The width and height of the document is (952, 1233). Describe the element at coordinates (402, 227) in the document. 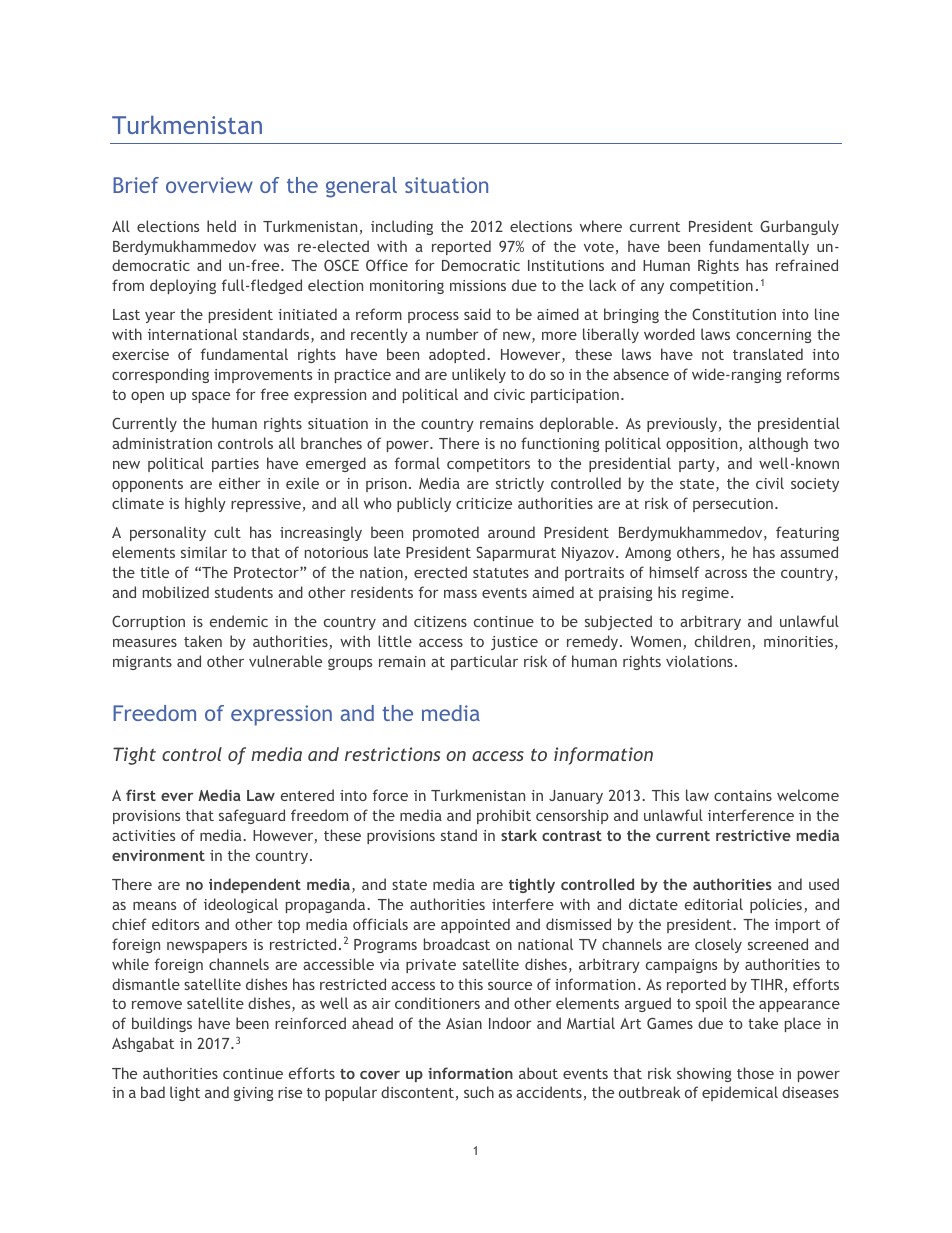

I see `including` at that location.
